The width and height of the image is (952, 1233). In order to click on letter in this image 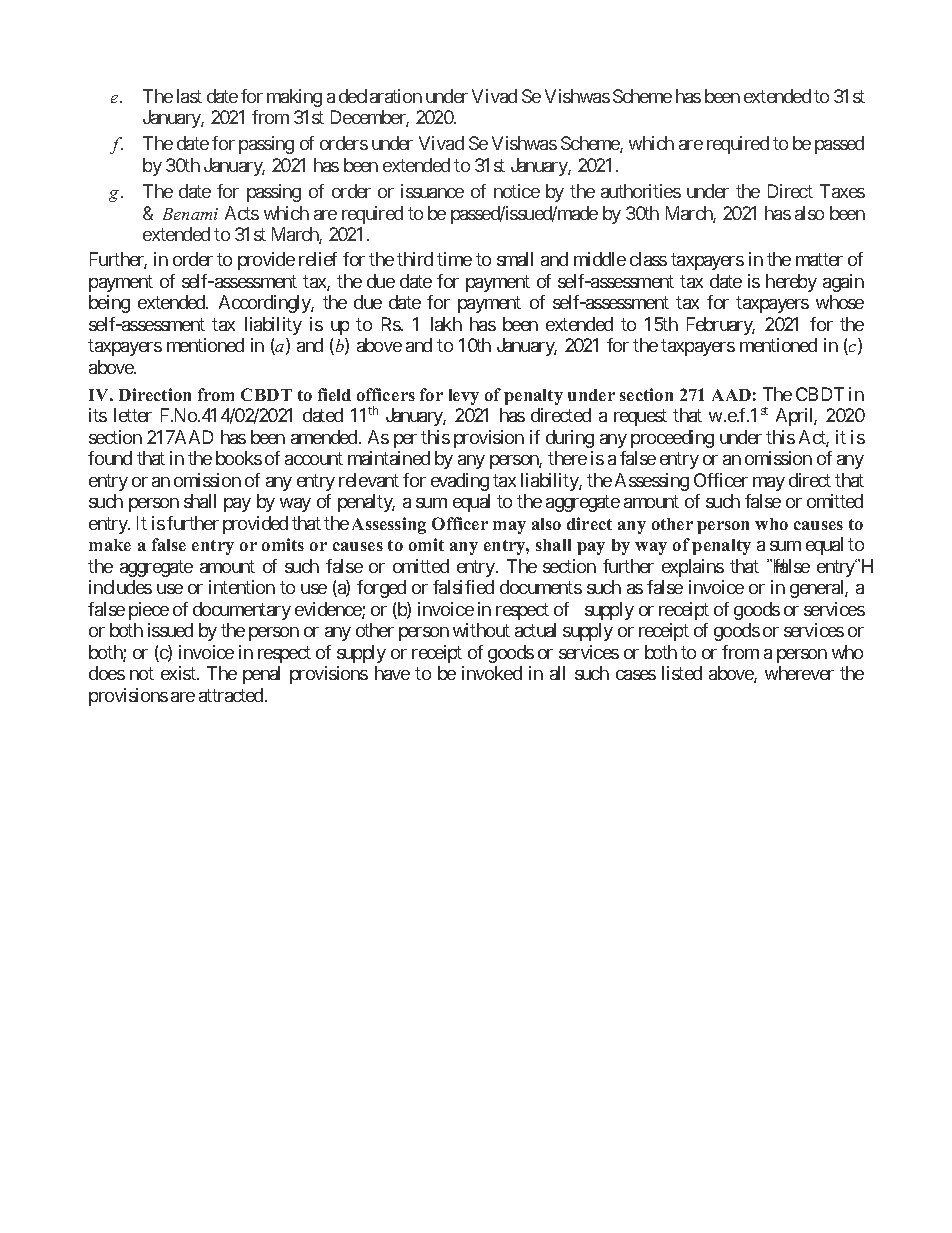, I will do `click(133, 415)`.
